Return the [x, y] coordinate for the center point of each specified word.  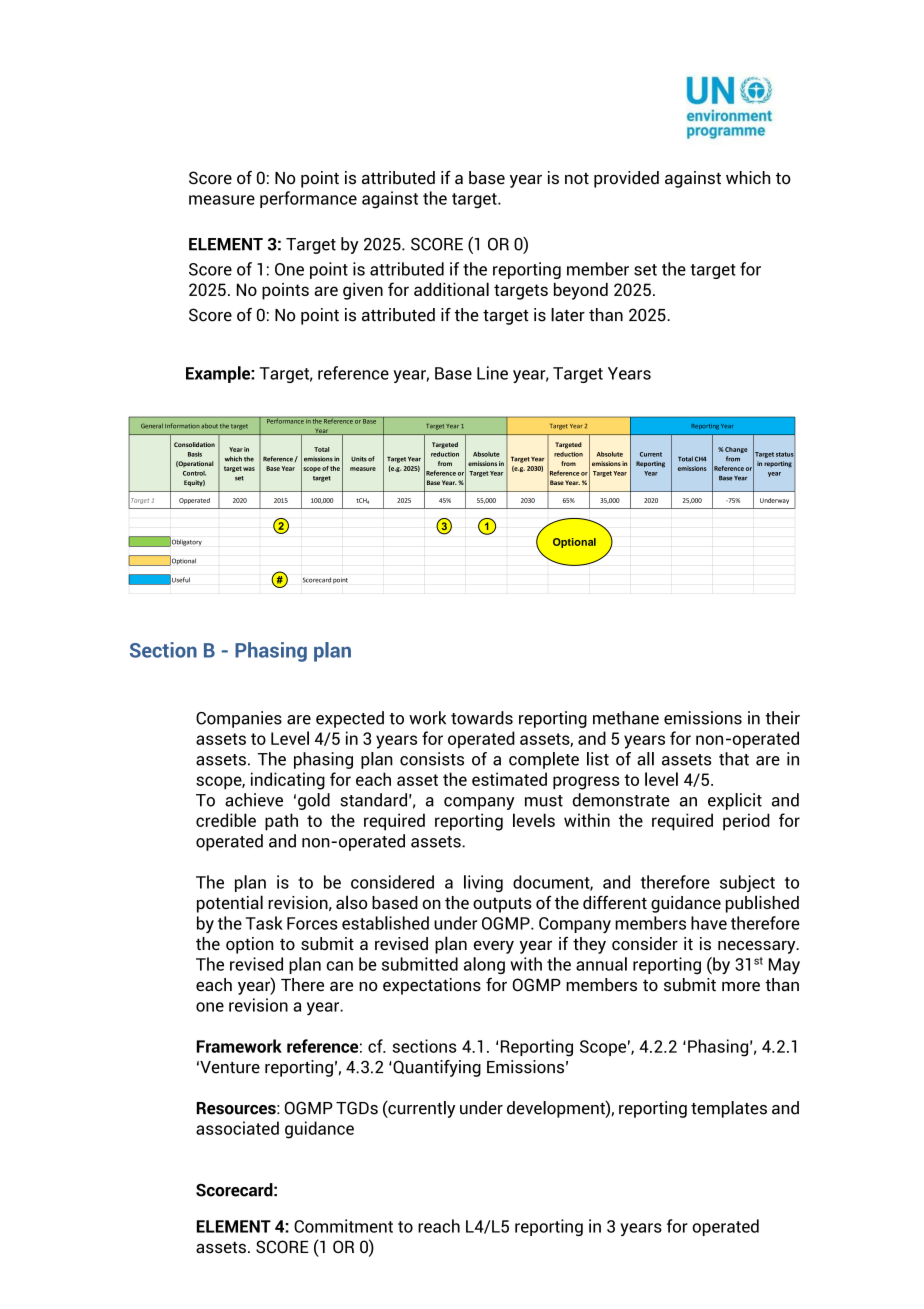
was [249, 469]
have [709, 923]
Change [735, 450]
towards [482, 718]
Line [492, 373]
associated [237, 1128]
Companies [239, 719]
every [494, 947]
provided [626, 179]
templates [729, 1109]
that [734, 759]
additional [451, 289]
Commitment [343, 1226]
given [363, 291]
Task [264, 923]
